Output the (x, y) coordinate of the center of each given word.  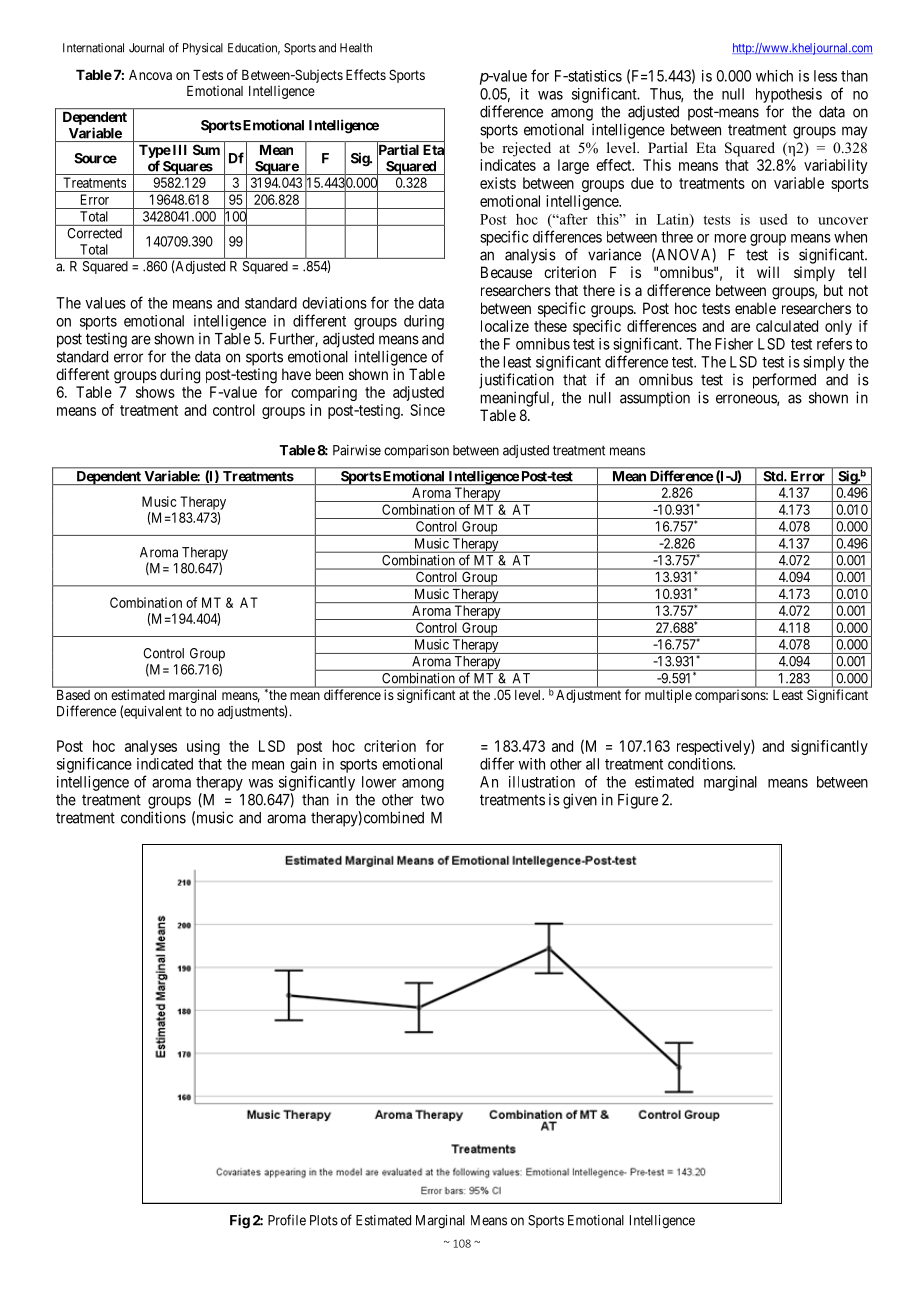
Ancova (150, 75)
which (774, 76)
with (532, 764)
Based (73, 695)
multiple (668, 696)
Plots (324, 1220)
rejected (526, 149)
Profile (287, 1220)
